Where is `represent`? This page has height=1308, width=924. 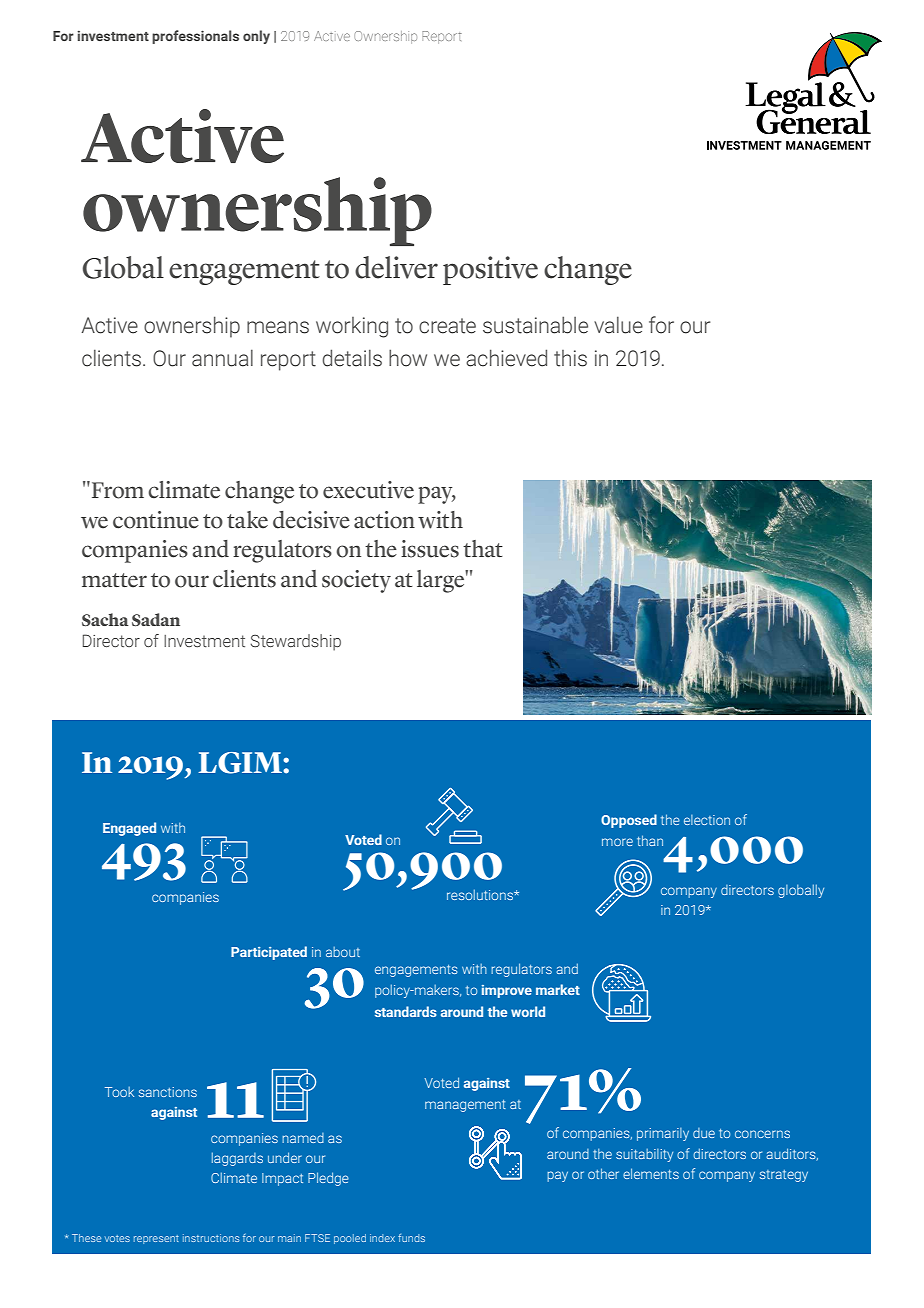
represent is located at coordinates (156, 1239).
